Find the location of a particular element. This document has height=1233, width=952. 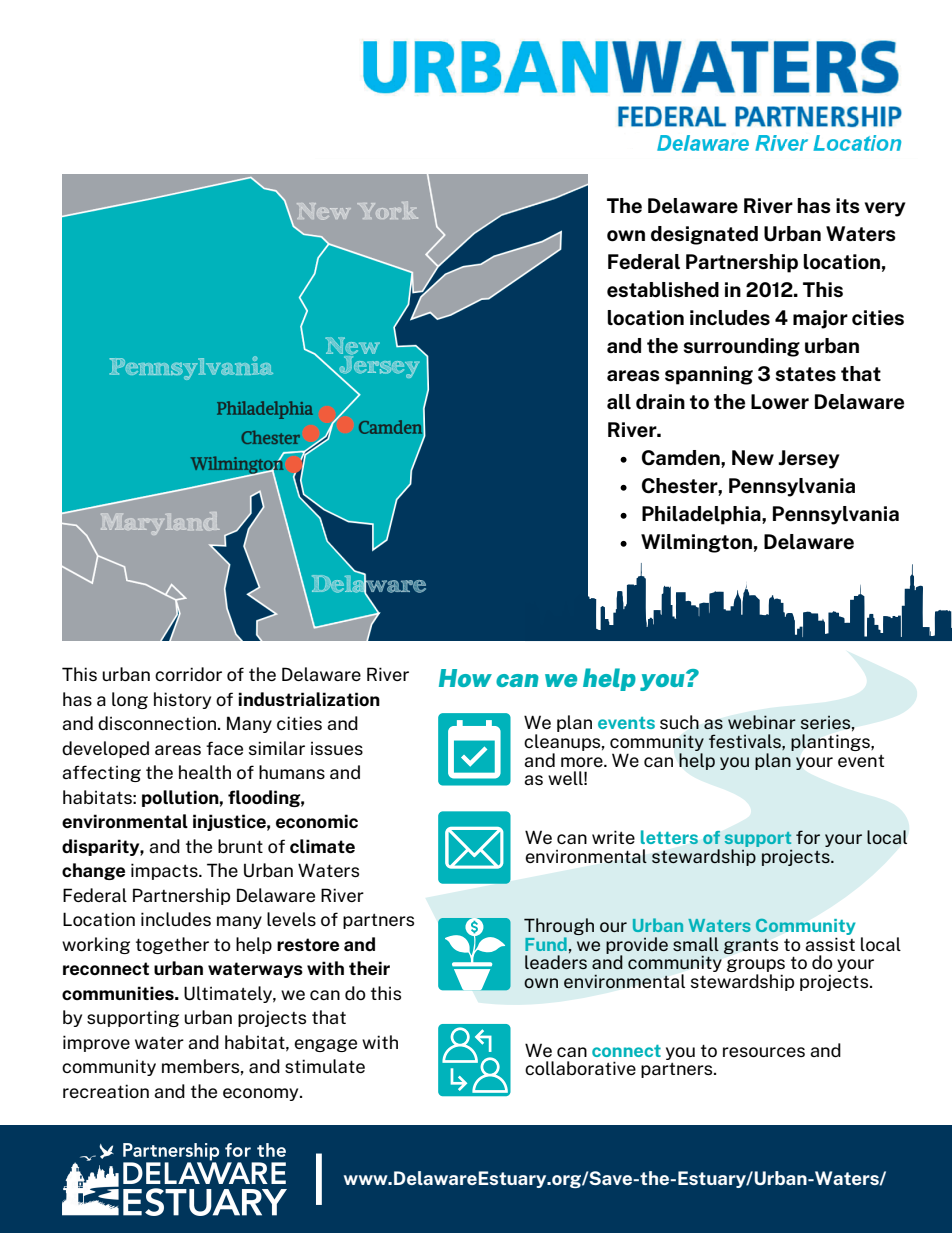

How is located at coordinates (465, 678).
